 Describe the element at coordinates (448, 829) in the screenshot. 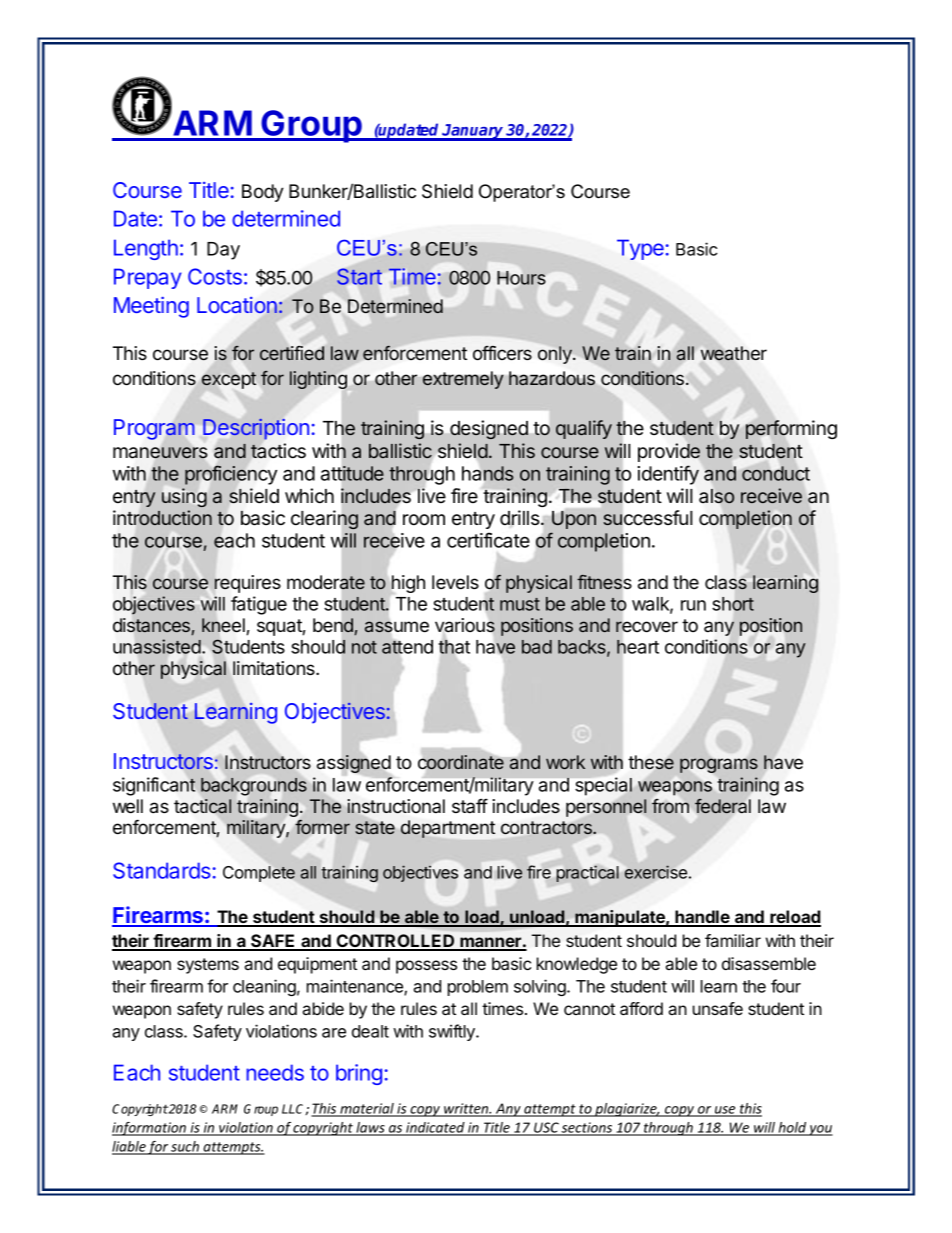

I see `department` at that location.
